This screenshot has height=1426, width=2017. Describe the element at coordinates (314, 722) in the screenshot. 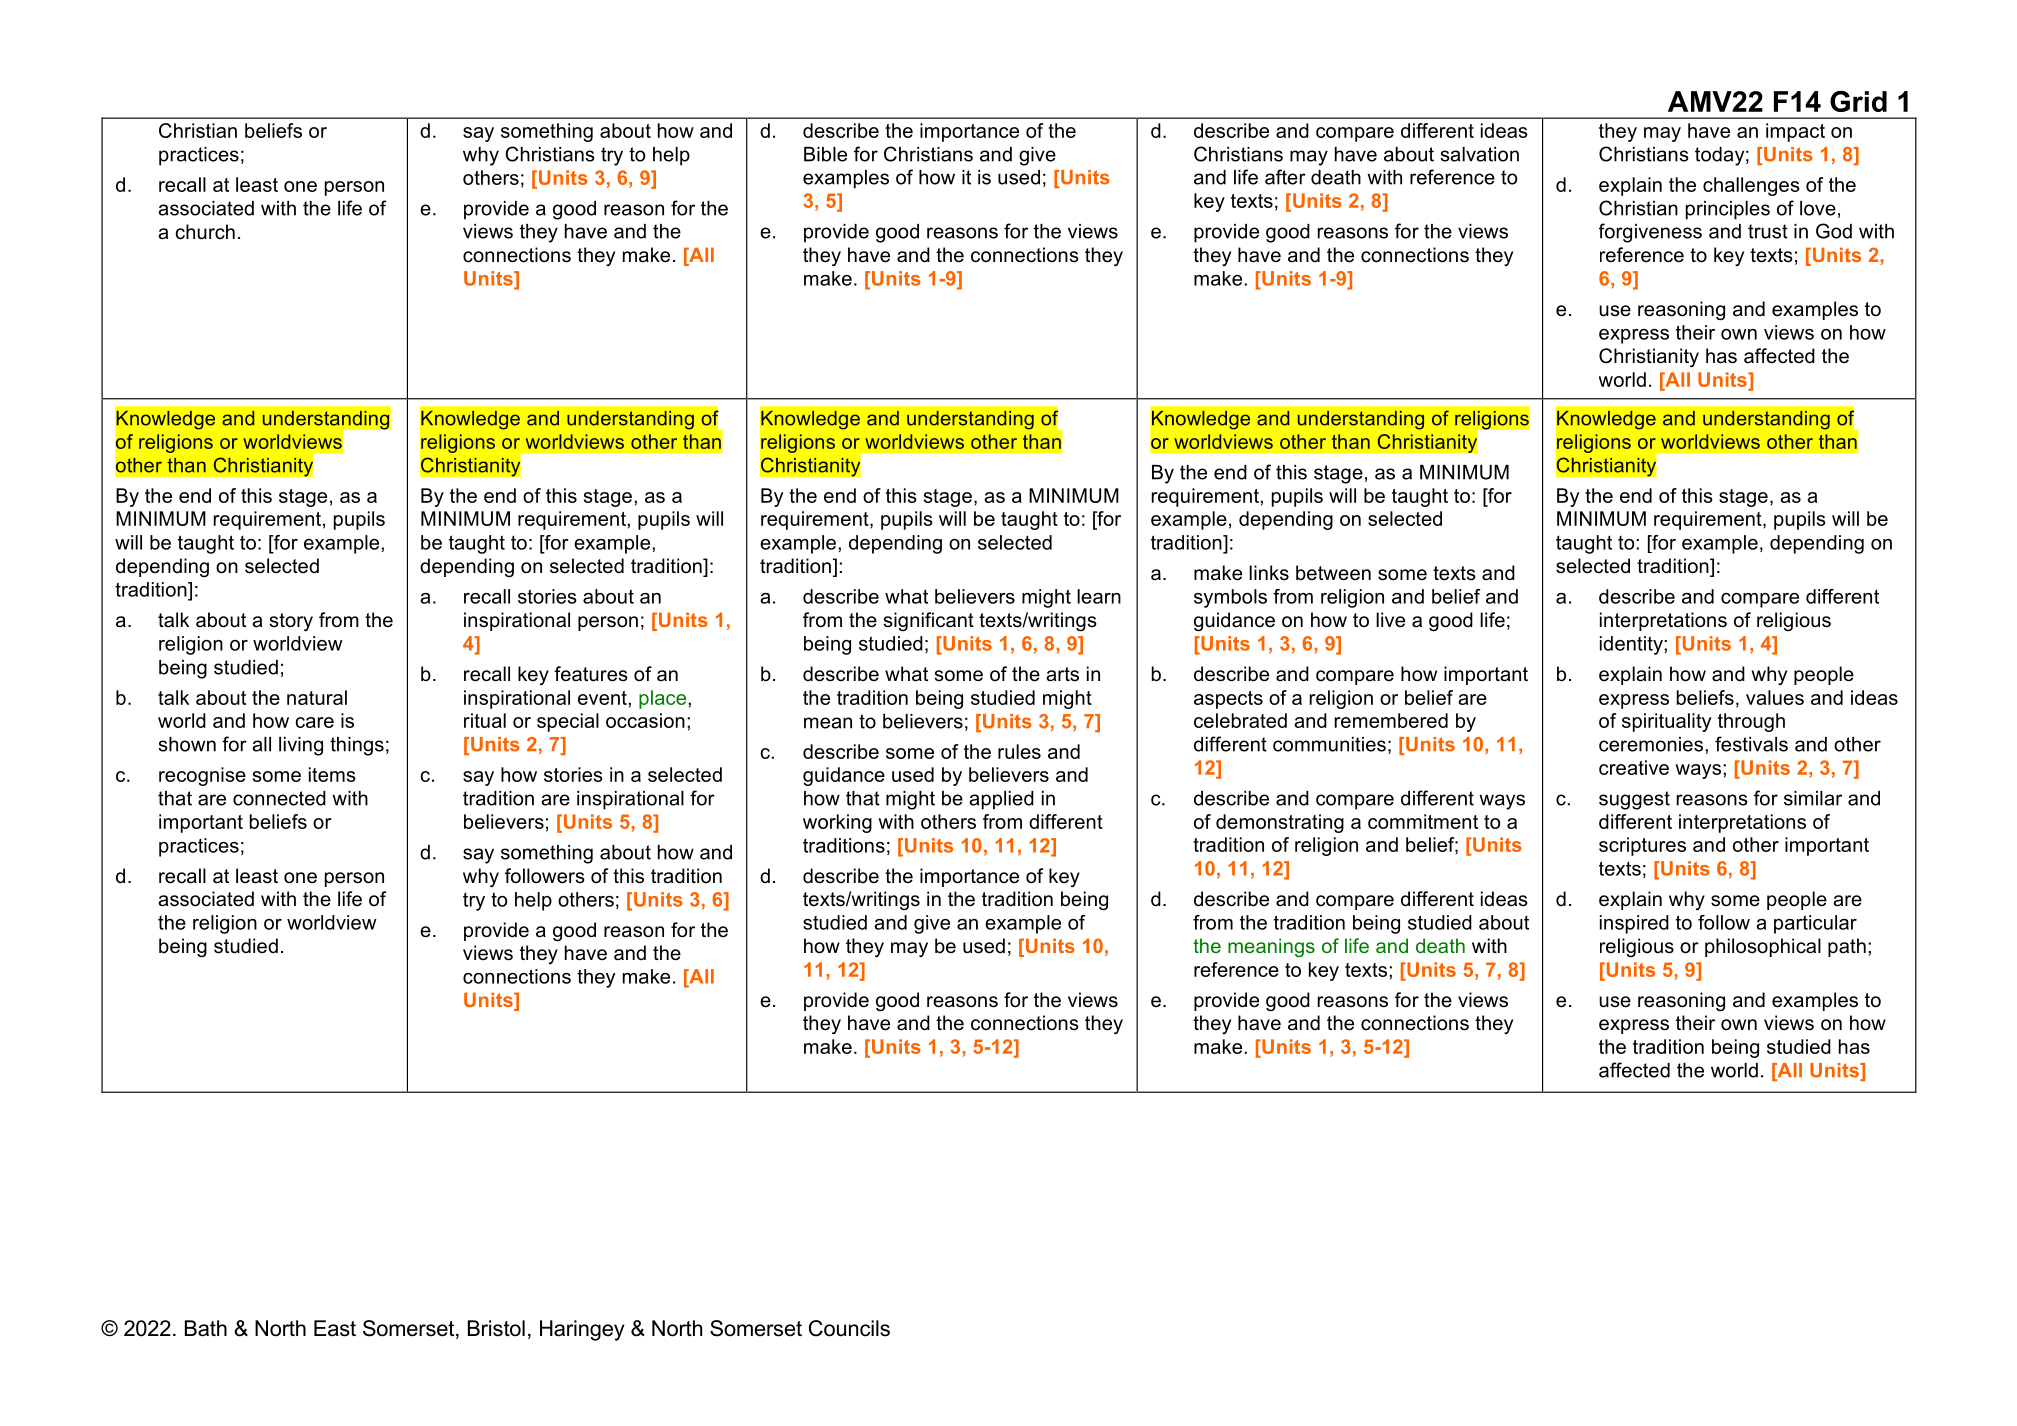

I see `care` at that location.
